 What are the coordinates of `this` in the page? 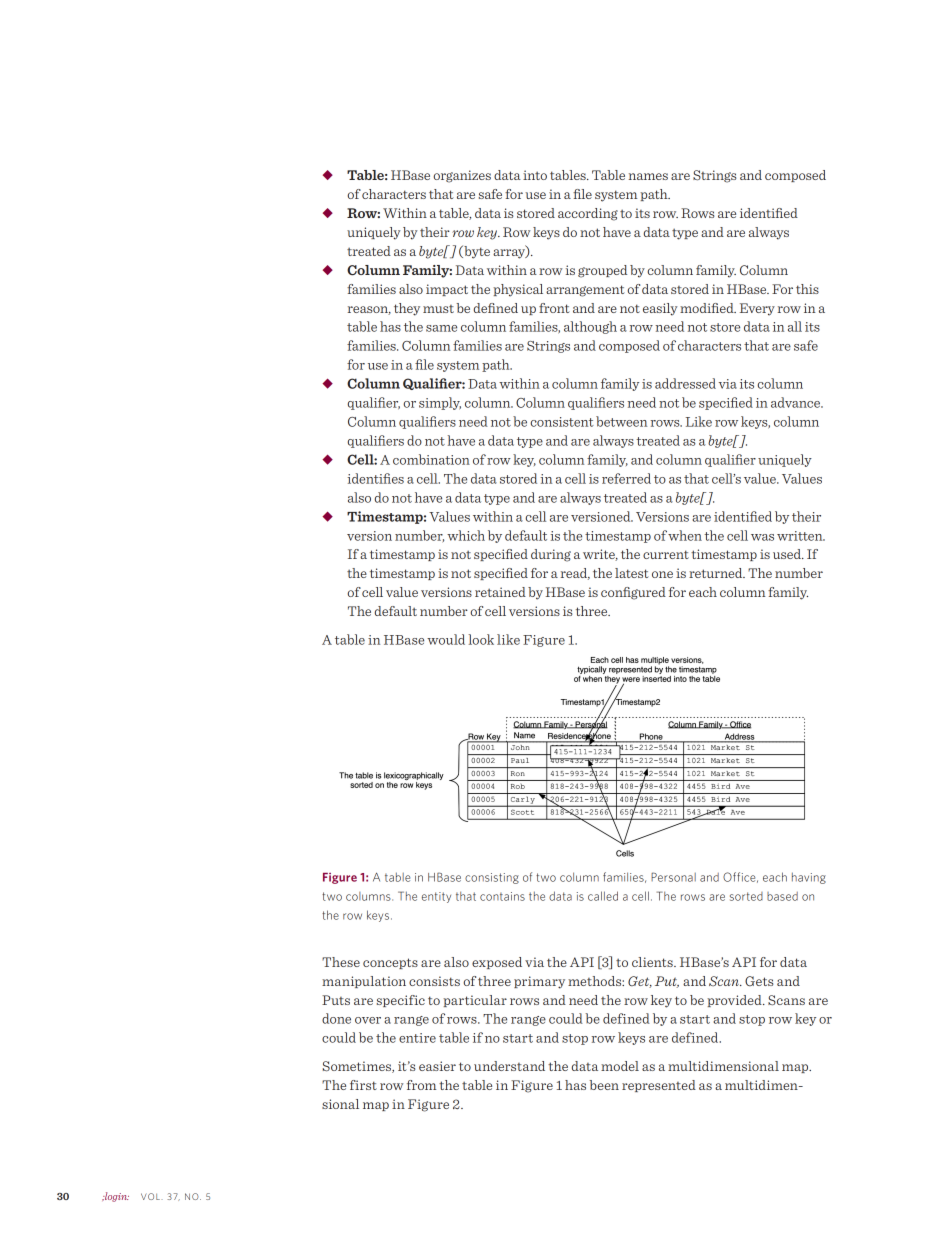 It's located at (807, 289).
